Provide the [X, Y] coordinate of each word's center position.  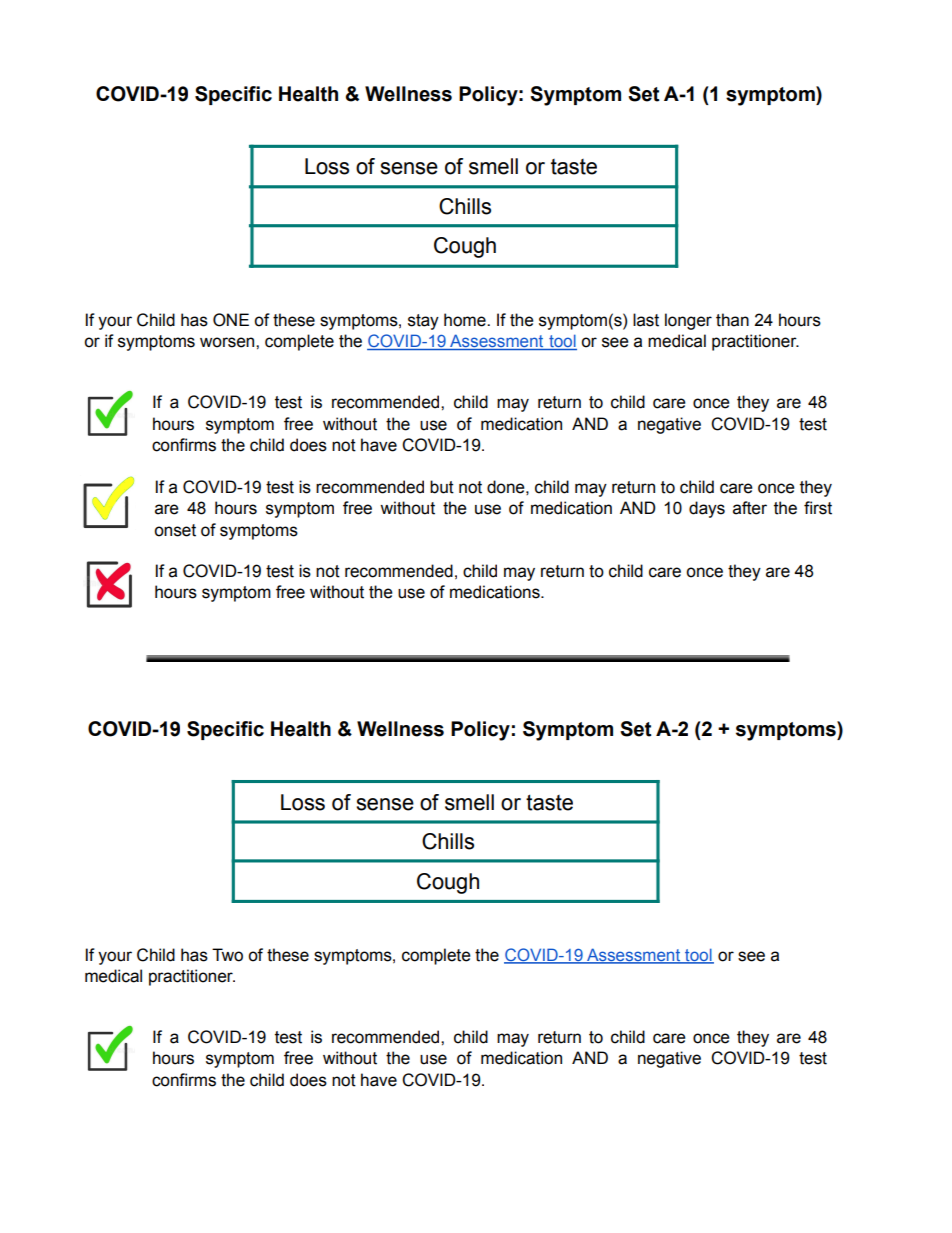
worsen [228, 342]
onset [175, 530]
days [707, 509]
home [466, 320]
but [442, 487]
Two [227, 955]
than [732, 320]
